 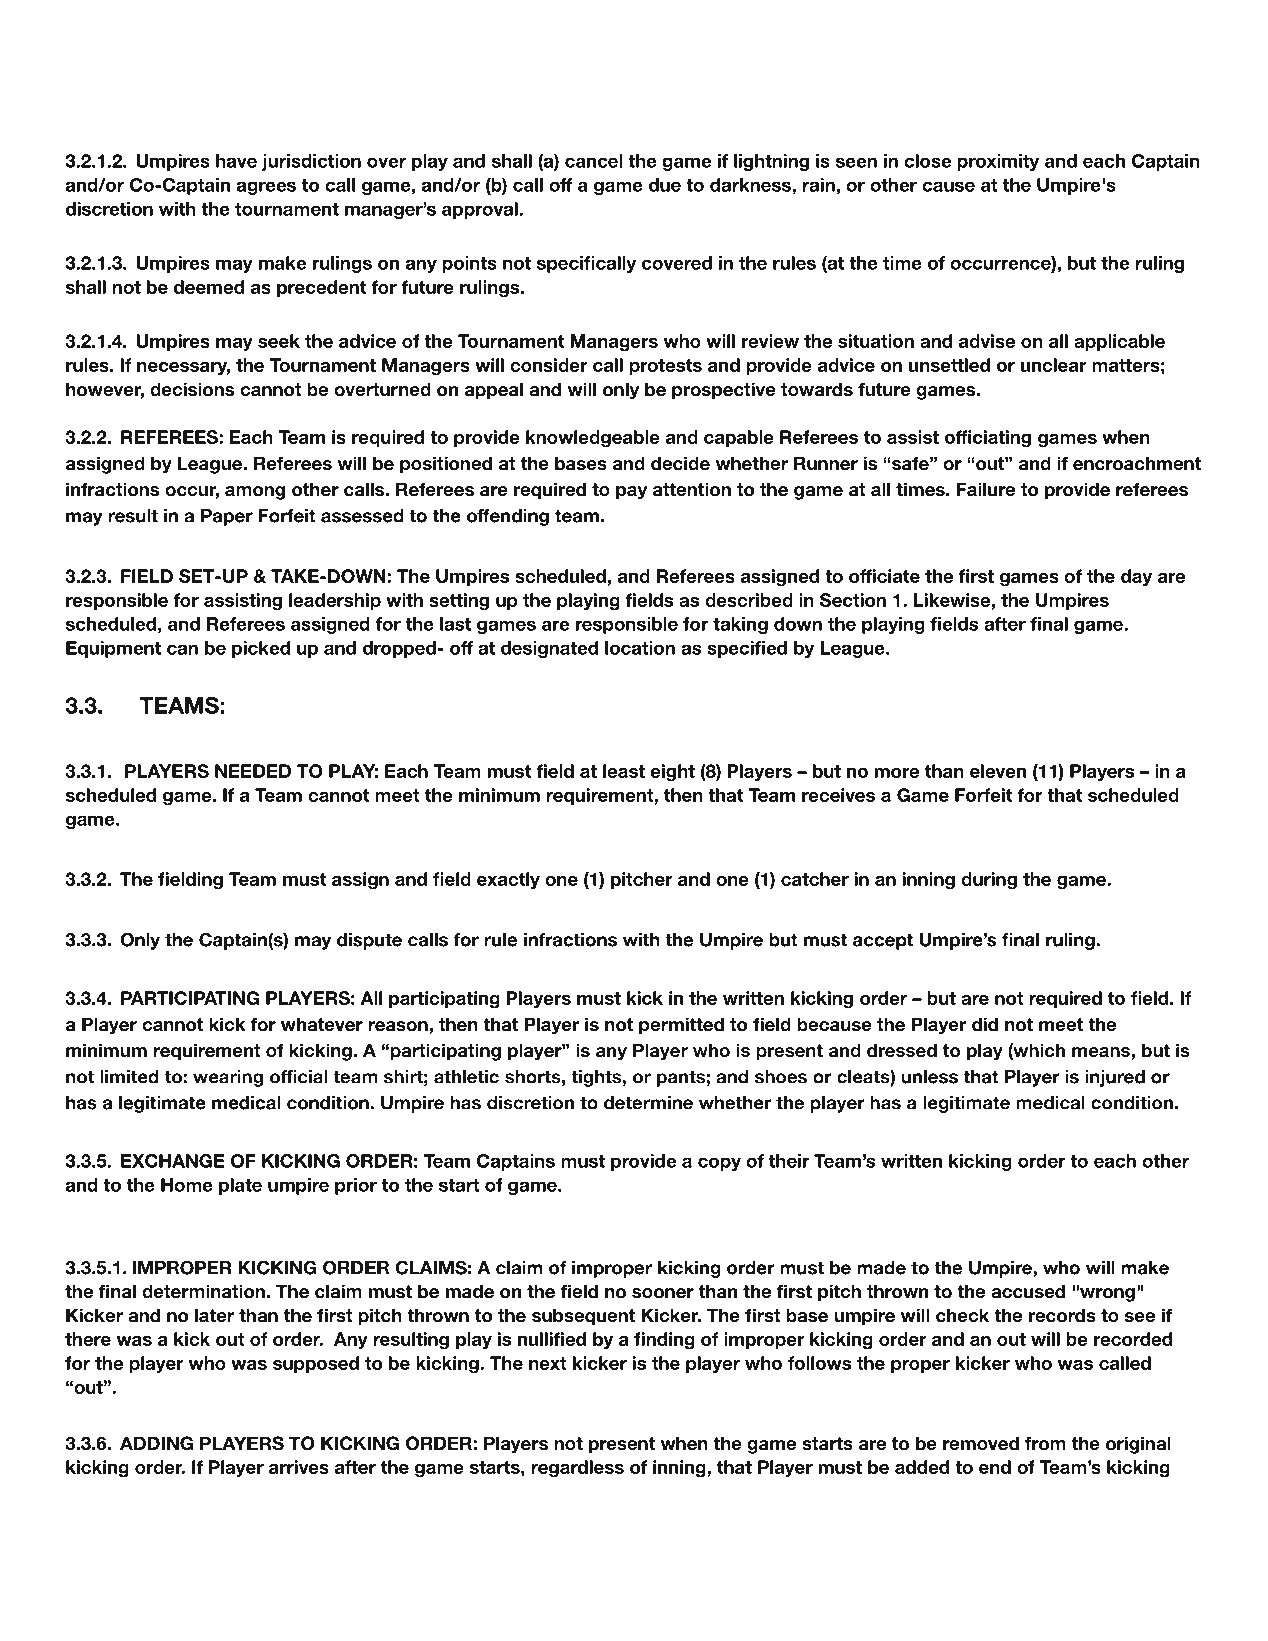 What do you see at coordinates (266, 188) in the page?
I see `agrees` at bounding box center [266, 188].
